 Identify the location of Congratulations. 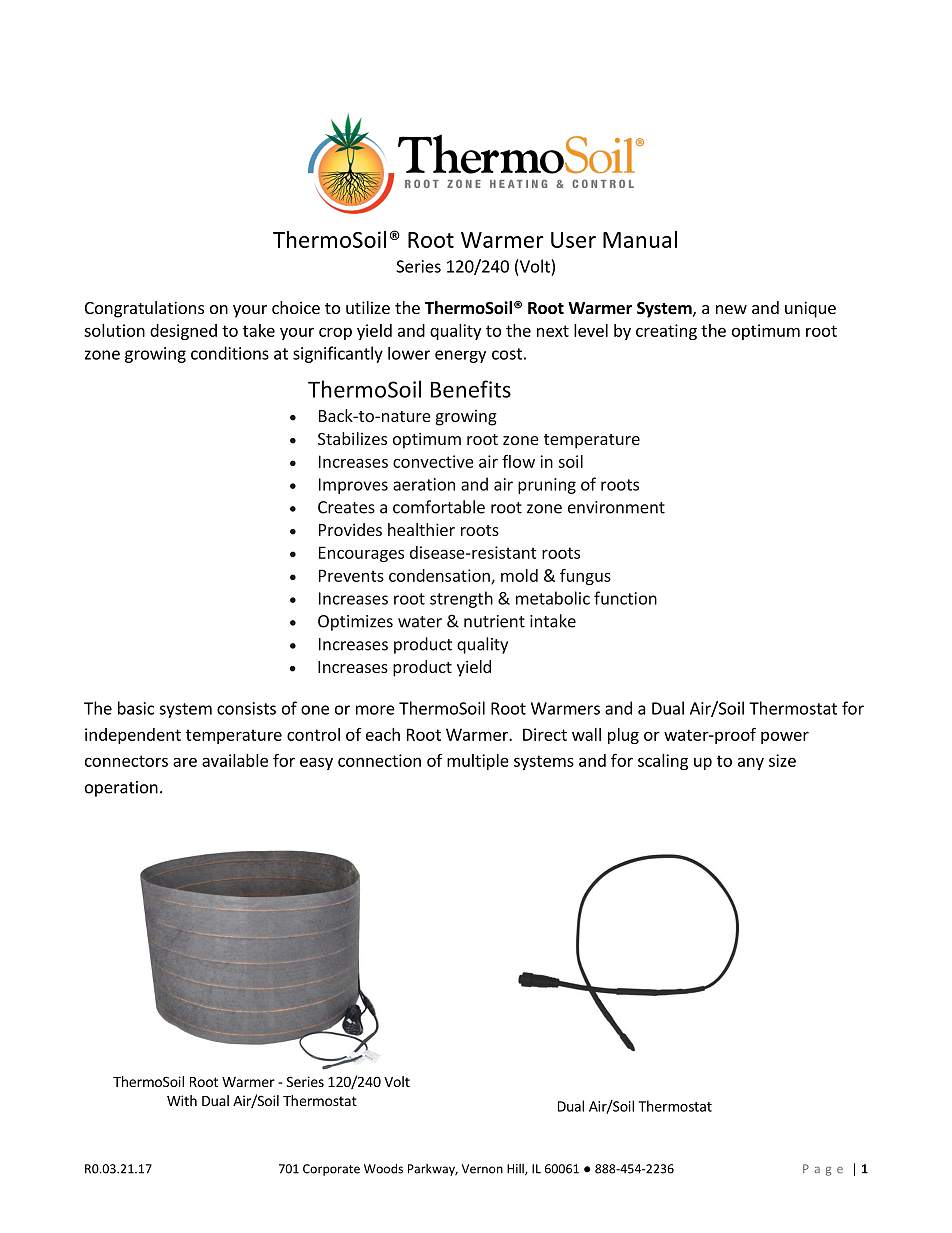
(144, 309).
